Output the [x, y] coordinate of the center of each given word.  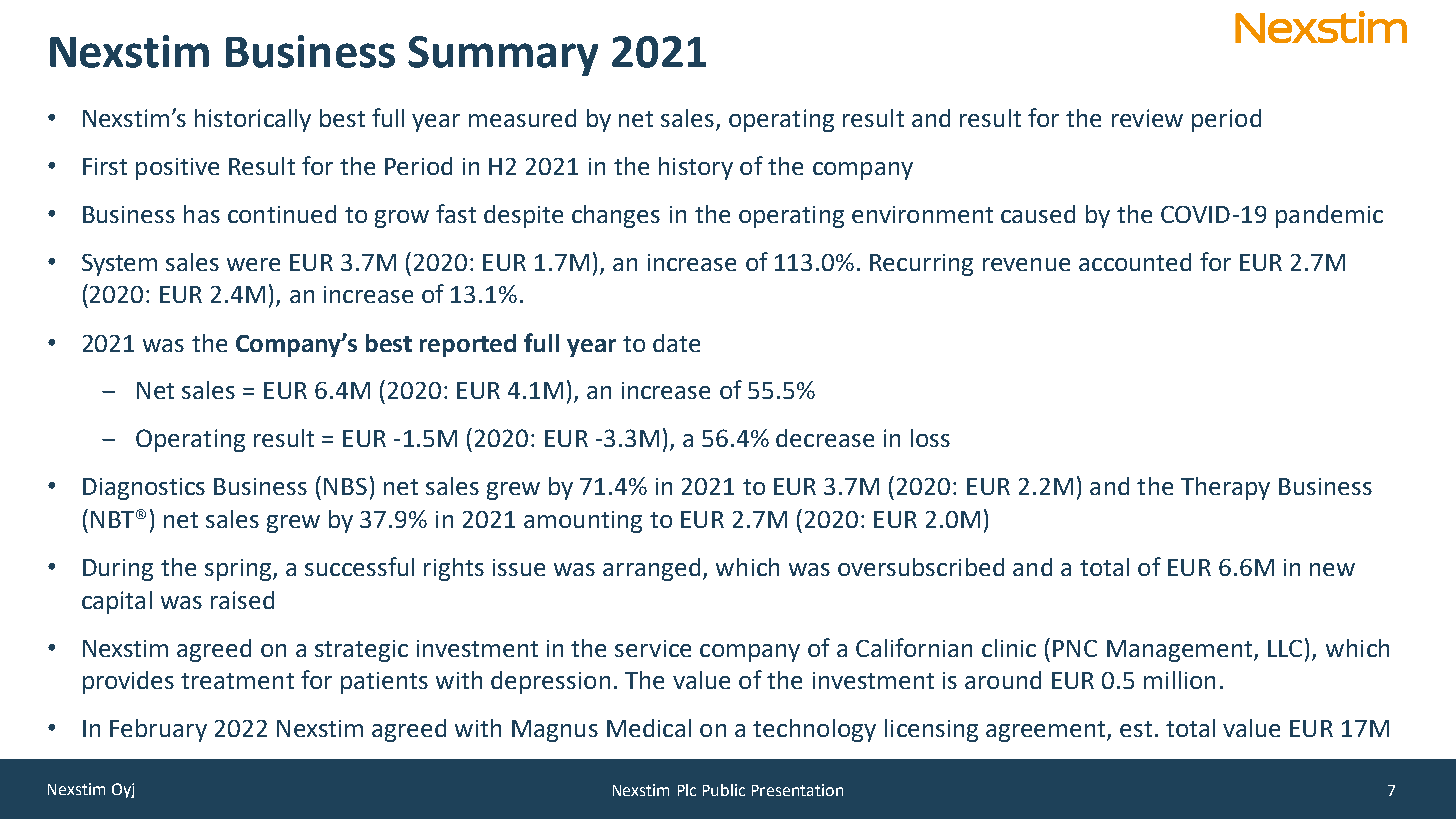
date [676, 343]
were [253, 264]
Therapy [1225, 488]
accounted [1135, 262]
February [158, 730]
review [1147, 118]
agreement [1047, 731]
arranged [651, 569]
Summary [503, 56]
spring [239, 570]
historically [253, 120]
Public [724, 790]
